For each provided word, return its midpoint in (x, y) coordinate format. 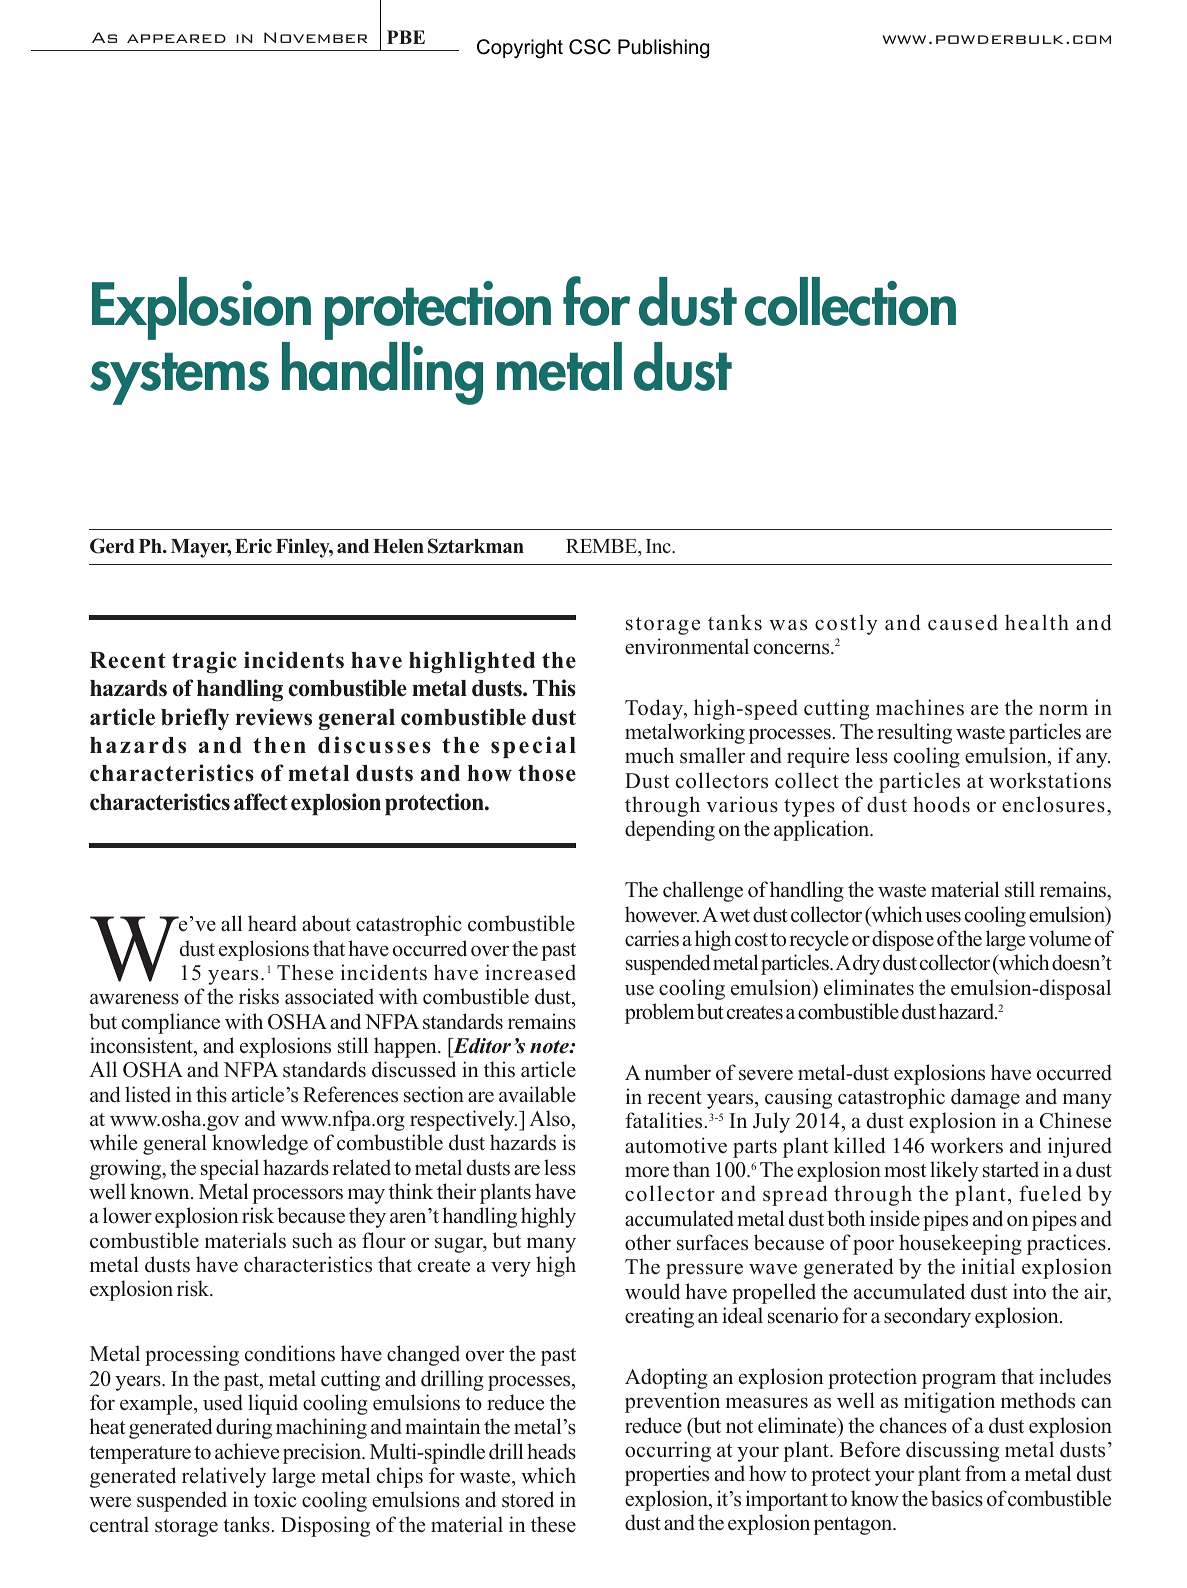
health (1037, 622)
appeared (176, 38)
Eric (253, 546)
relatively (224, 1477)
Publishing (663, 49)
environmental (687, 646)
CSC (590, 47)
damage (985, 1098)
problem (660, 1013)
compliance (171, 1023)
